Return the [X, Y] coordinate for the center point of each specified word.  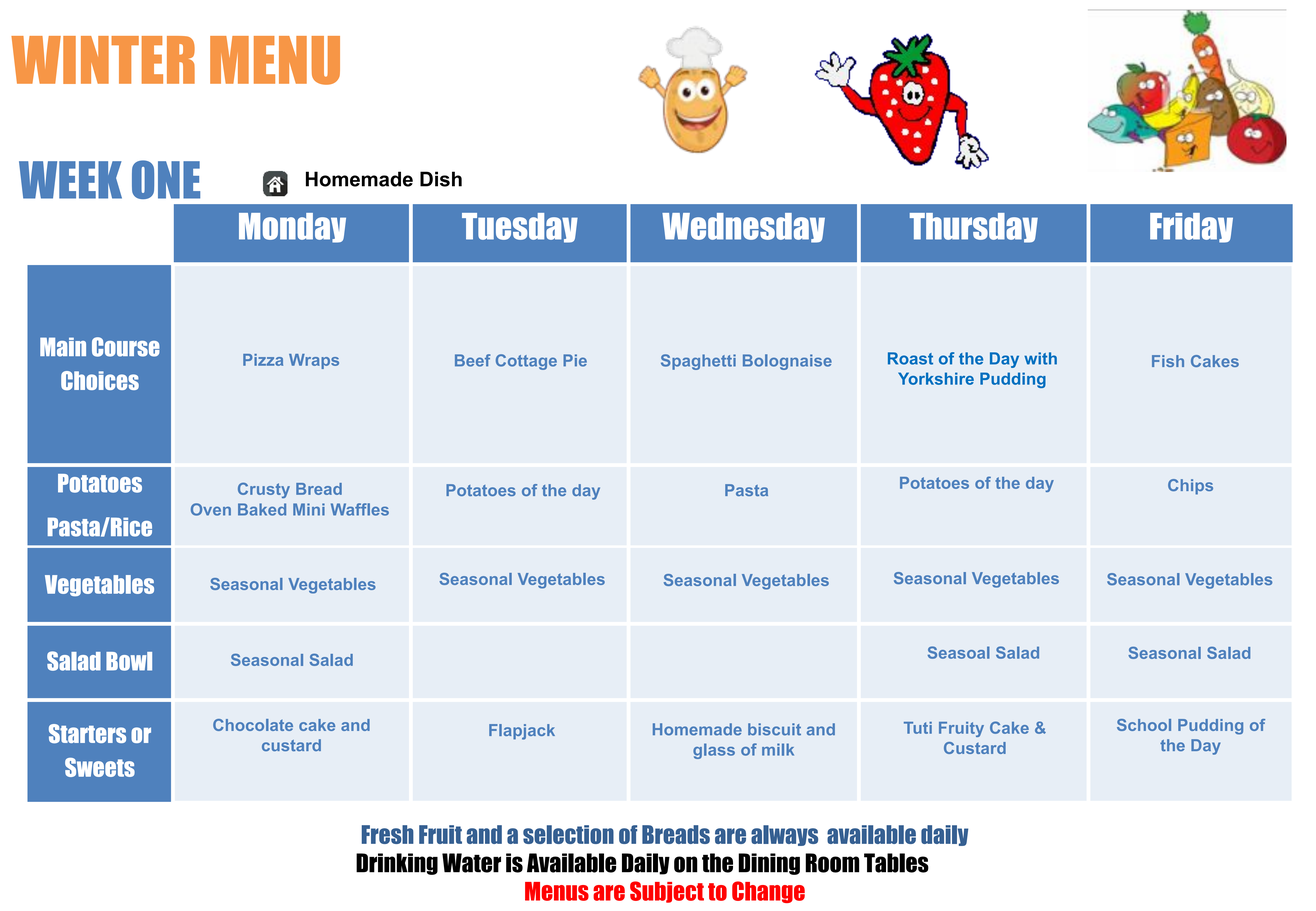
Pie [575, 360]
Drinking [397, 864]
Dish [441, 179]
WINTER [103, 60]
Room [832, 863]
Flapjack [522, 732]
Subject [667, 892]
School [1144, 725]
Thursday [974, 228]
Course [126, 347]
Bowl [129, 661]
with [1040, 358]
